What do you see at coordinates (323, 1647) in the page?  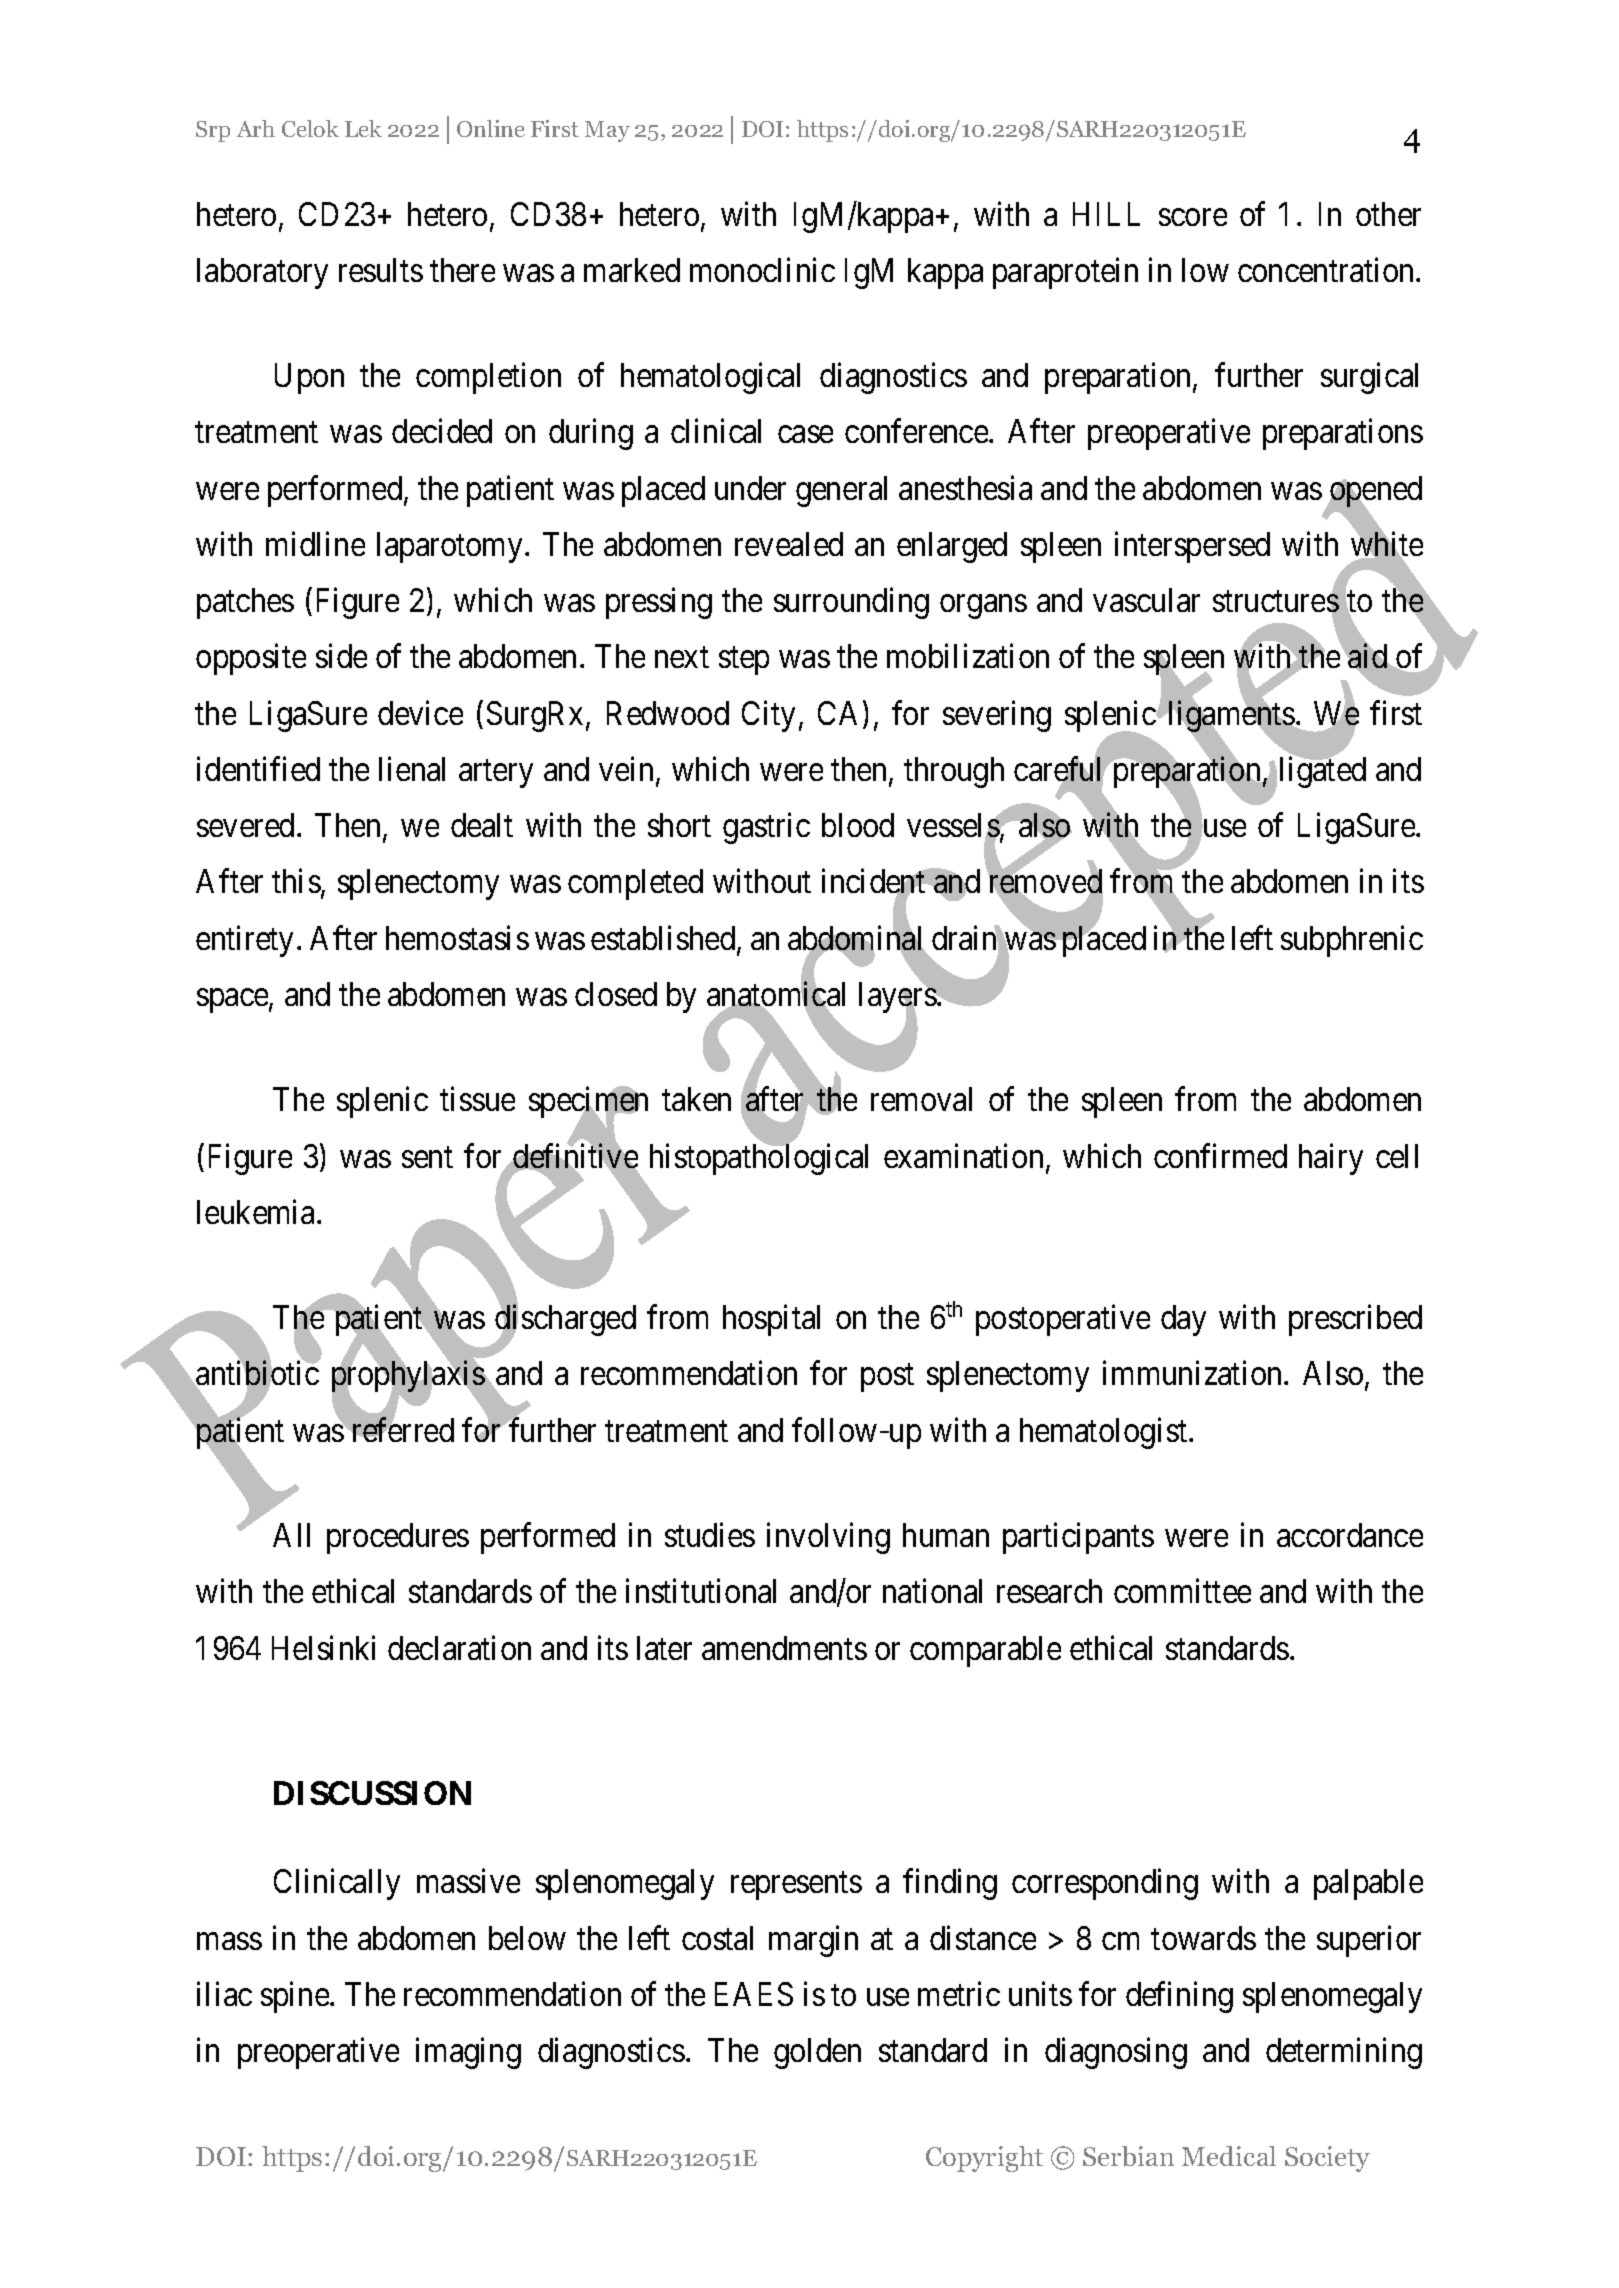 I see `Helsinki` at bounding box center [323, 1647].
